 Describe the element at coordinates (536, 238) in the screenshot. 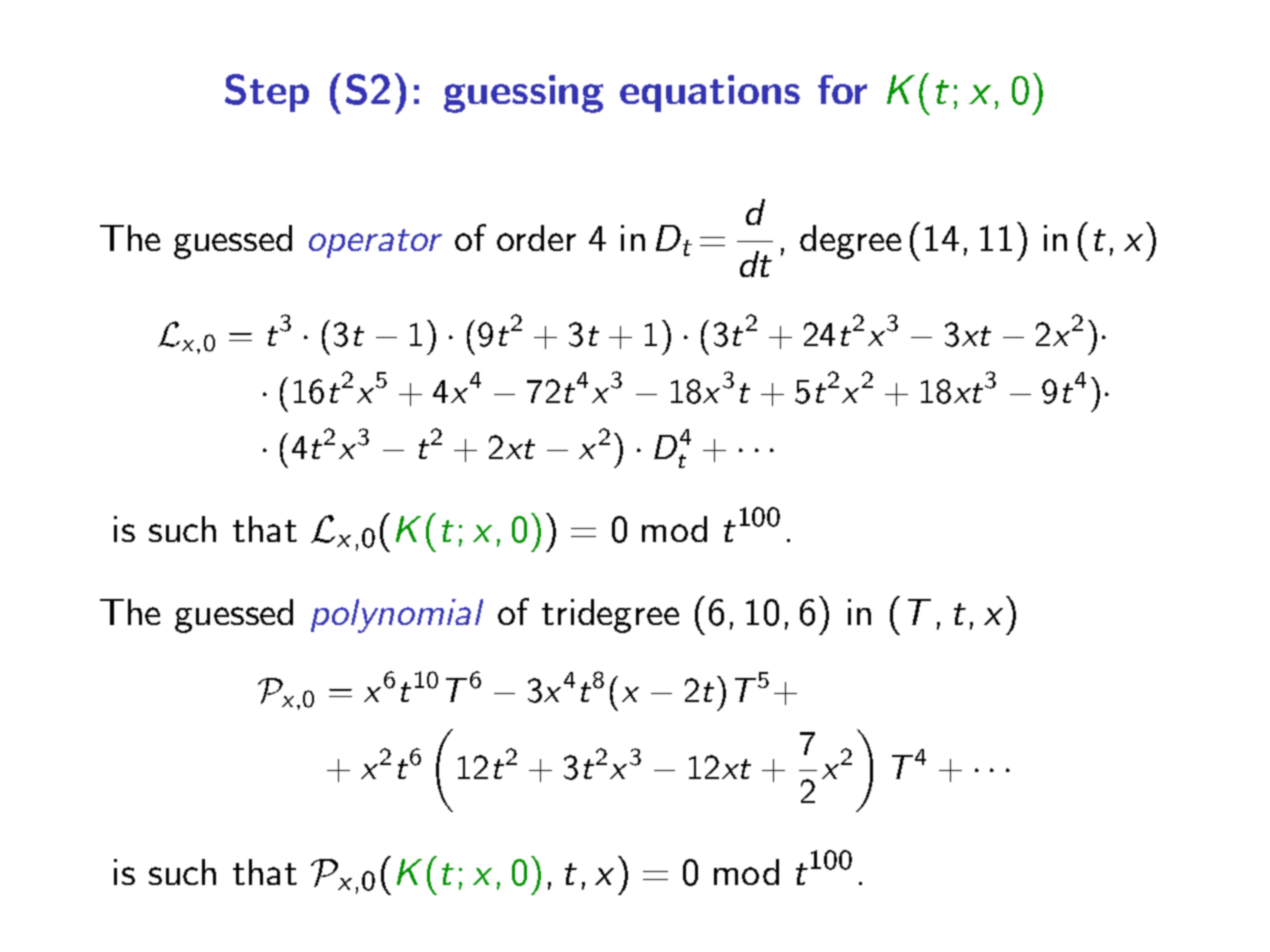

I see `order` at that location.
